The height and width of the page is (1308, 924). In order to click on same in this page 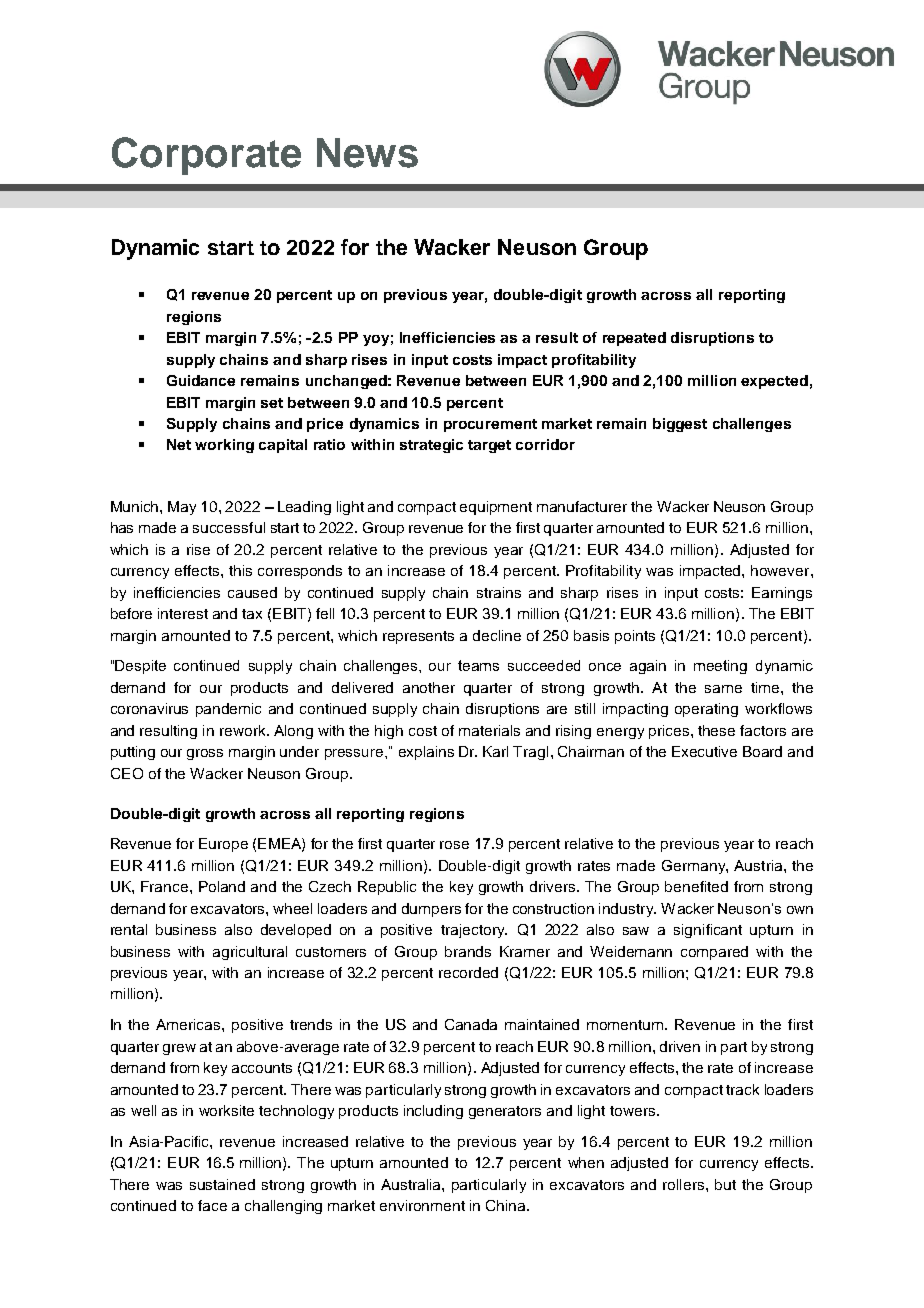, I will do `click(723, 689)`.
